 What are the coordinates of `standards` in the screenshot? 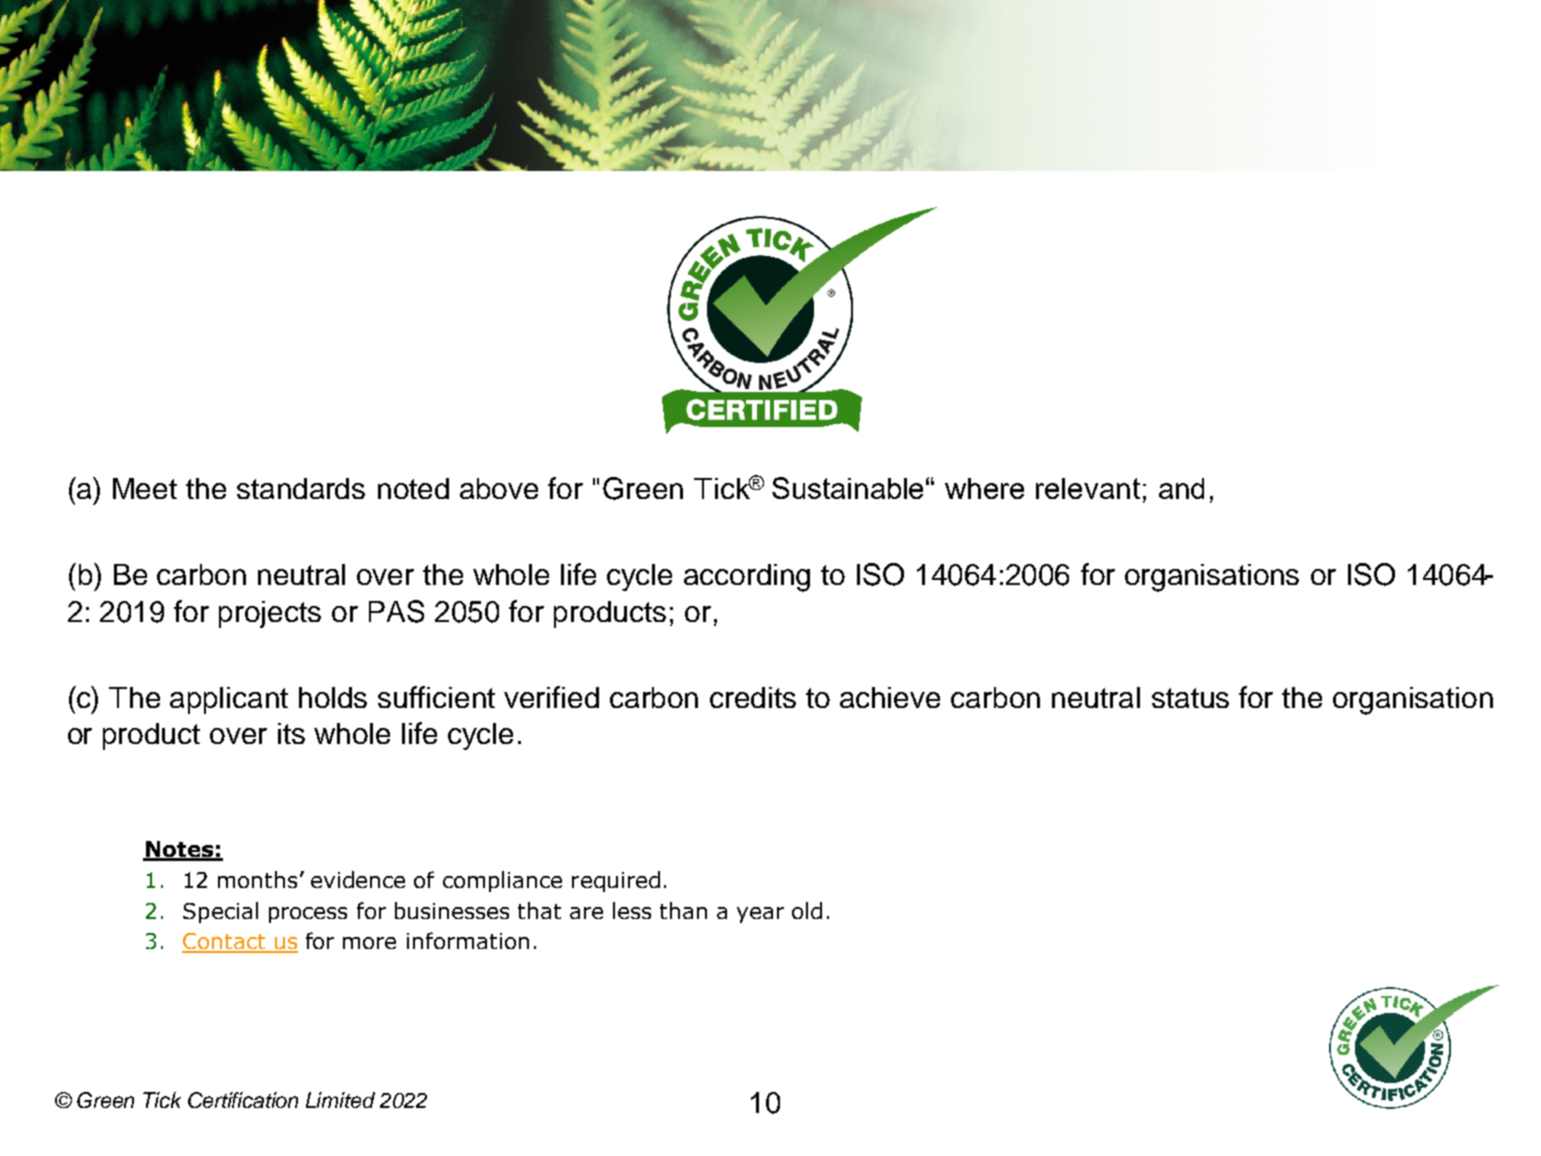 It's located at (301, 488).
